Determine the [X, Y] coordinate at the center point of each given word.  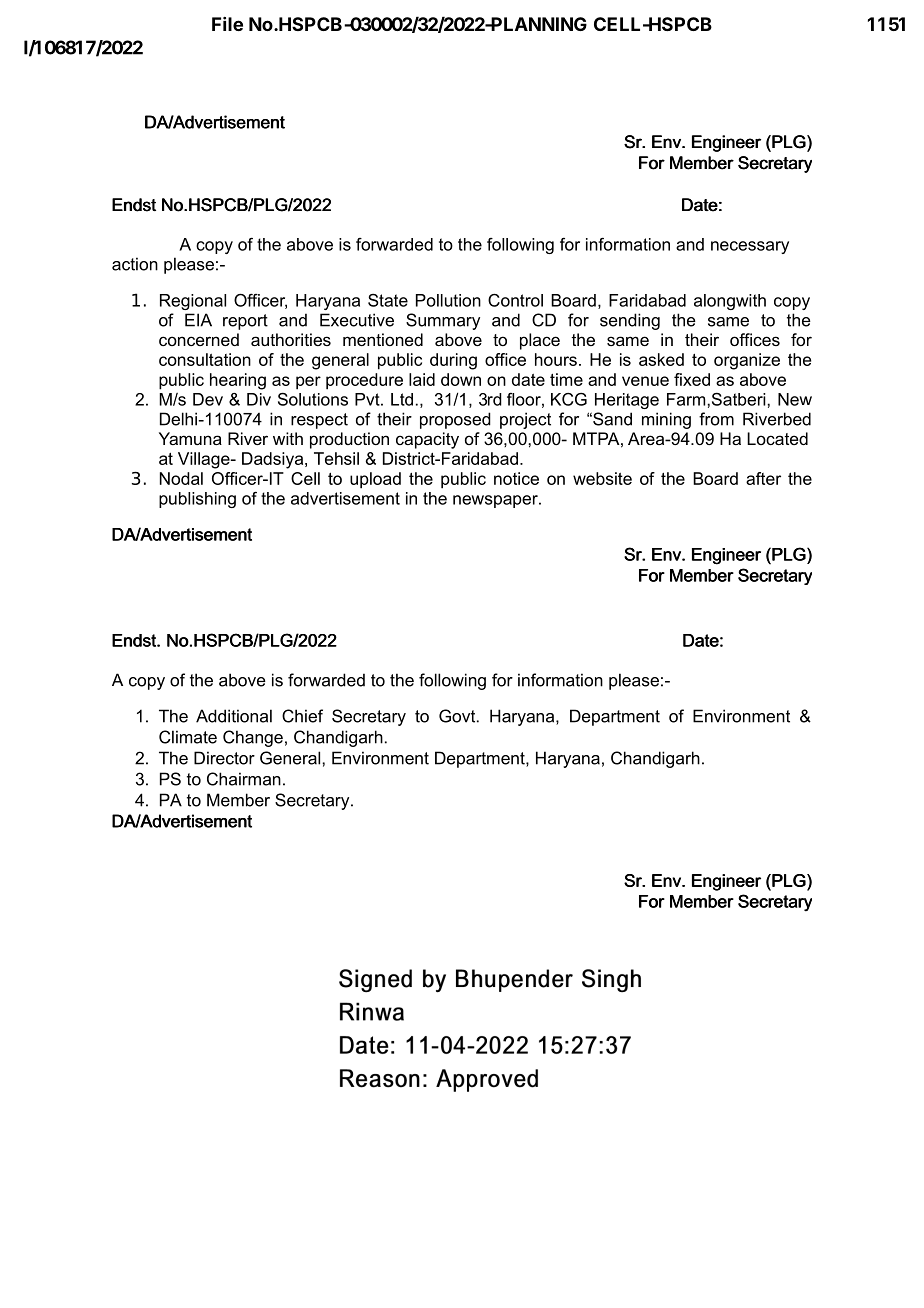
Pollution [448, 300]
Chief [302, 716]
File [227, 24]
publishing [197, 500]
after [763, 478]
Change [253, 738]
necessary [750, 247]
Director [224, 758]
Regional [193, 302]
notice [516, 478]
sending [630, 321]
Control [515, 300]
